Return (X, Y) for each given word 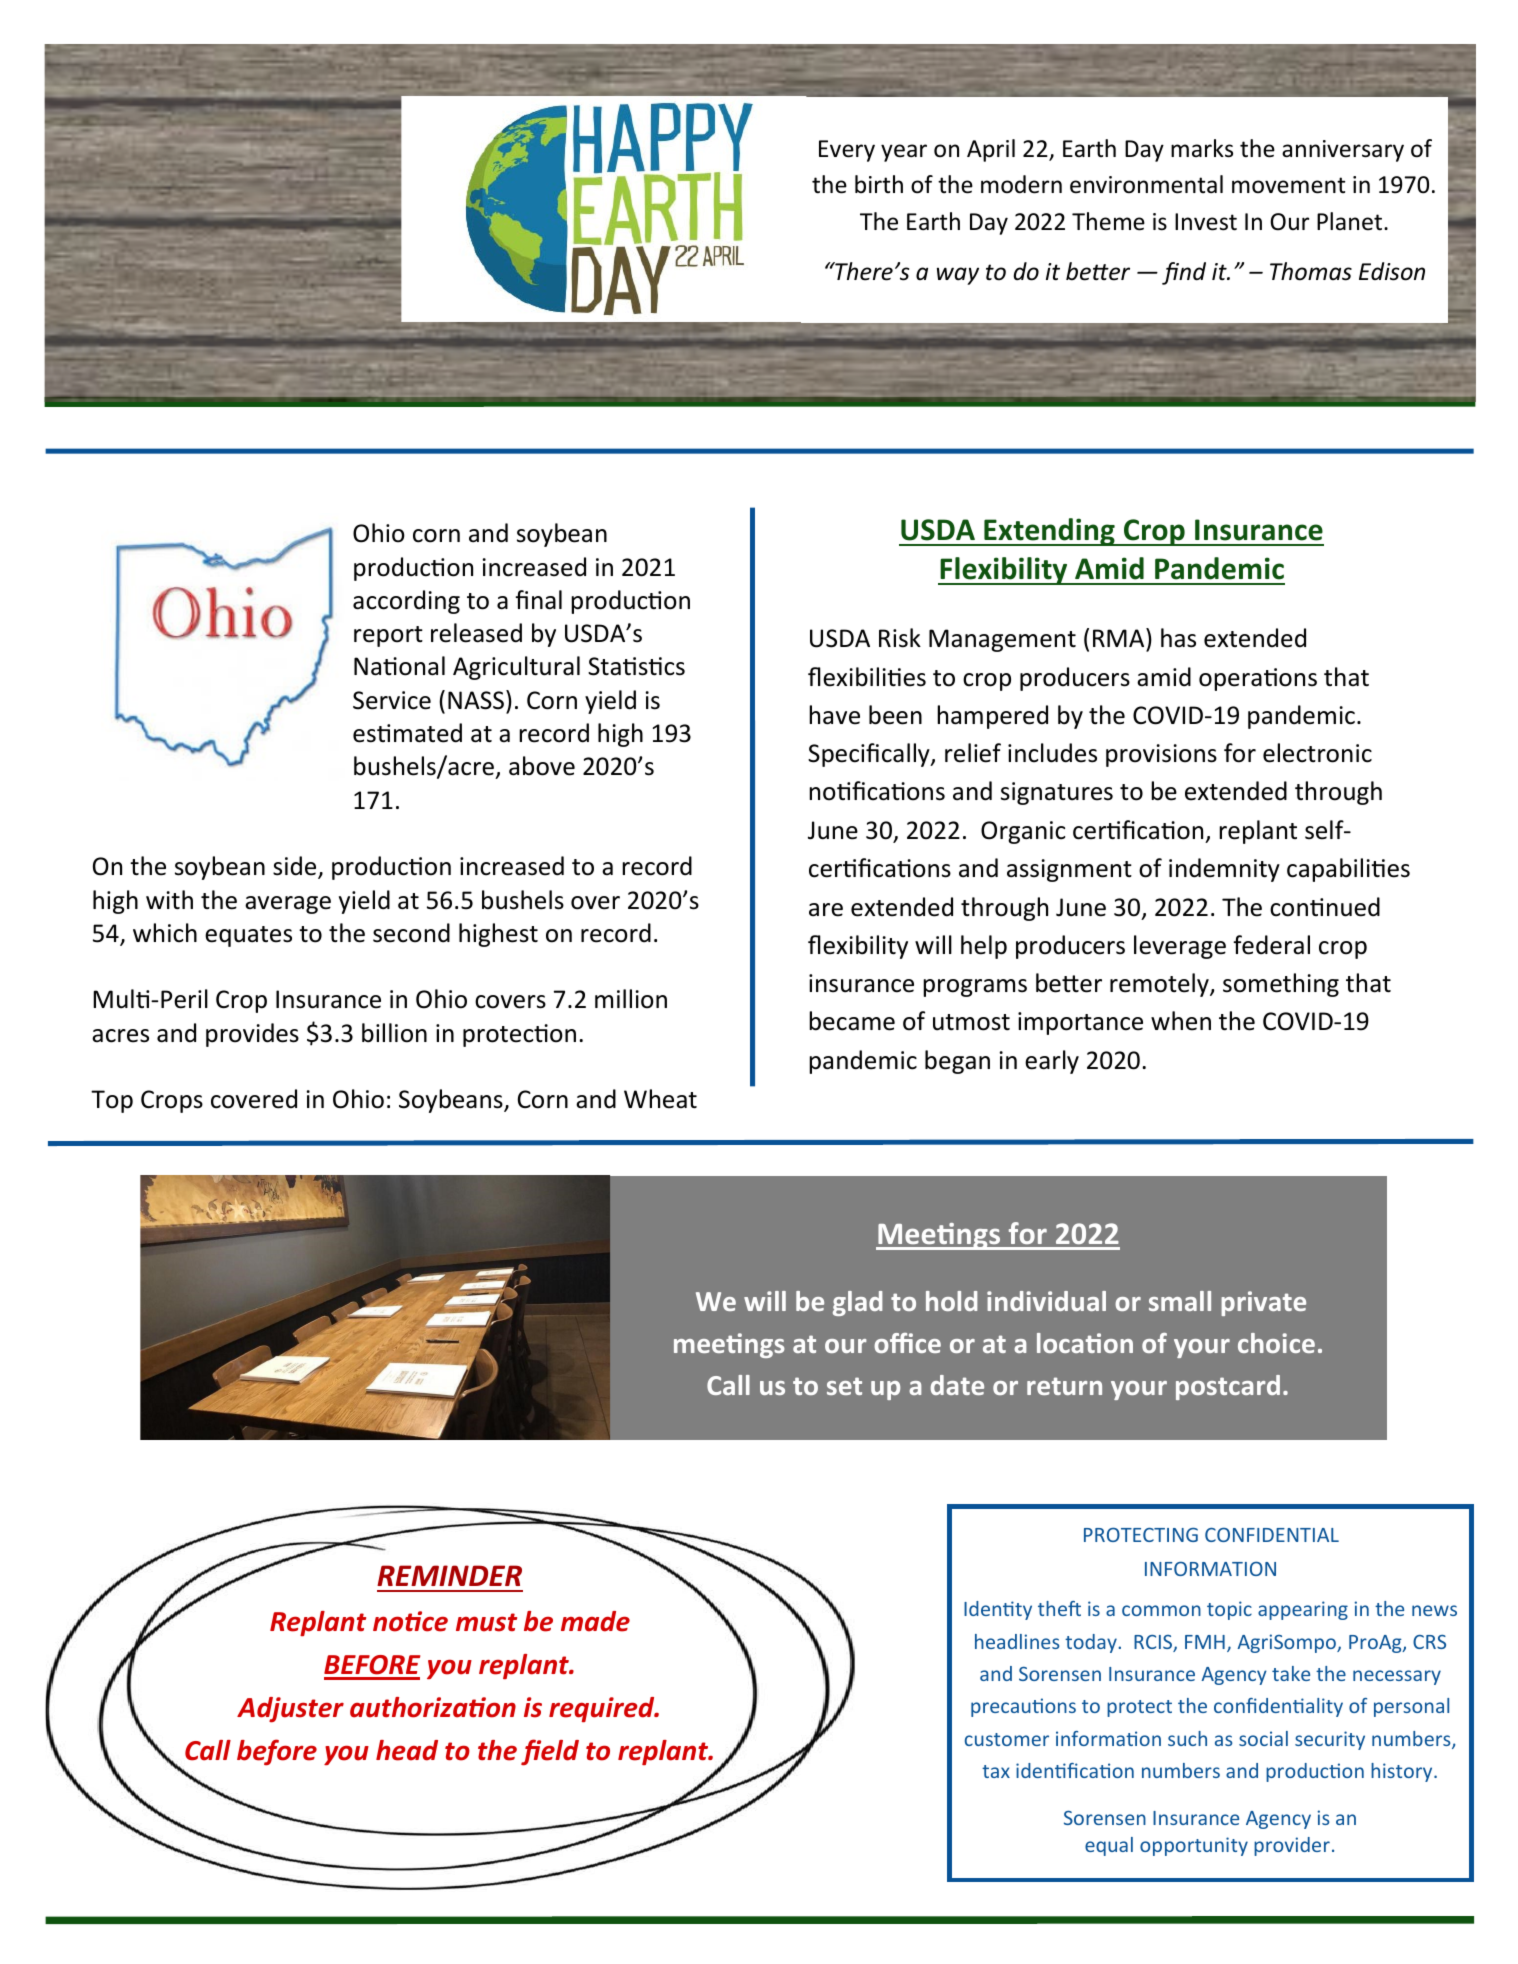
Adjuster (290, 1710)
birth (879, 184)
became (852, 1021)
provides (252, 1035)
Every (847, 151)
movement (1288, 185)
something (1281, 985)
